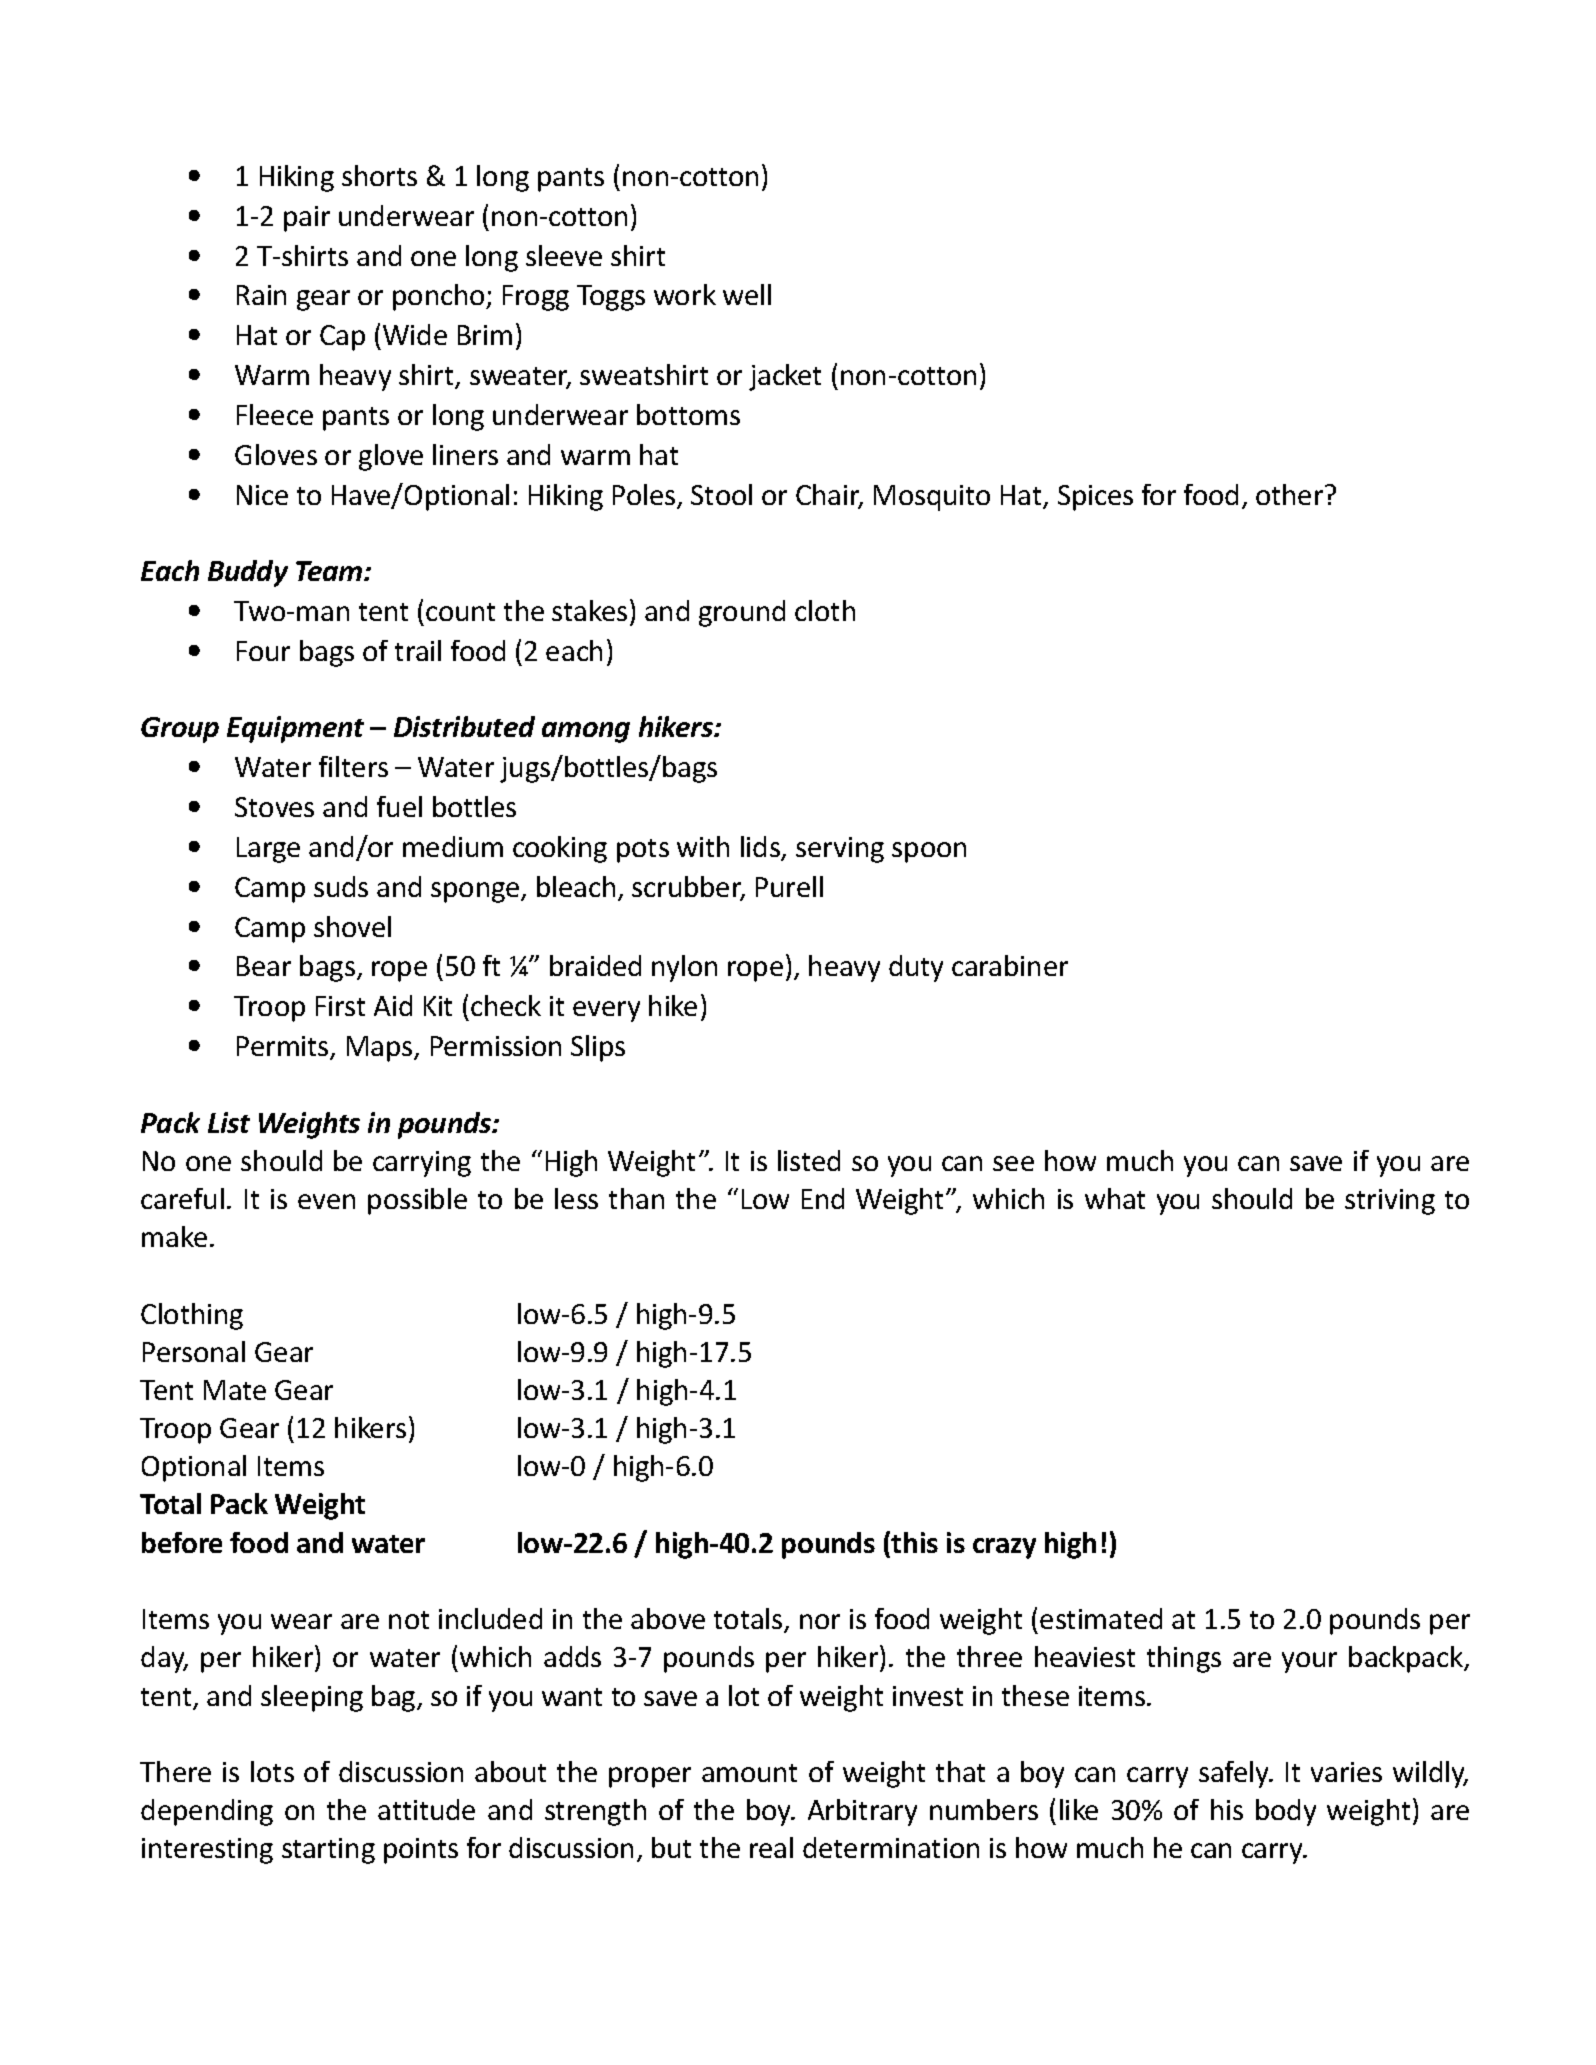 This screenshot has height=2065, width=1596. Describe the element at coordinates (1291, 494) in the screenshot. I see `other` at that location.
